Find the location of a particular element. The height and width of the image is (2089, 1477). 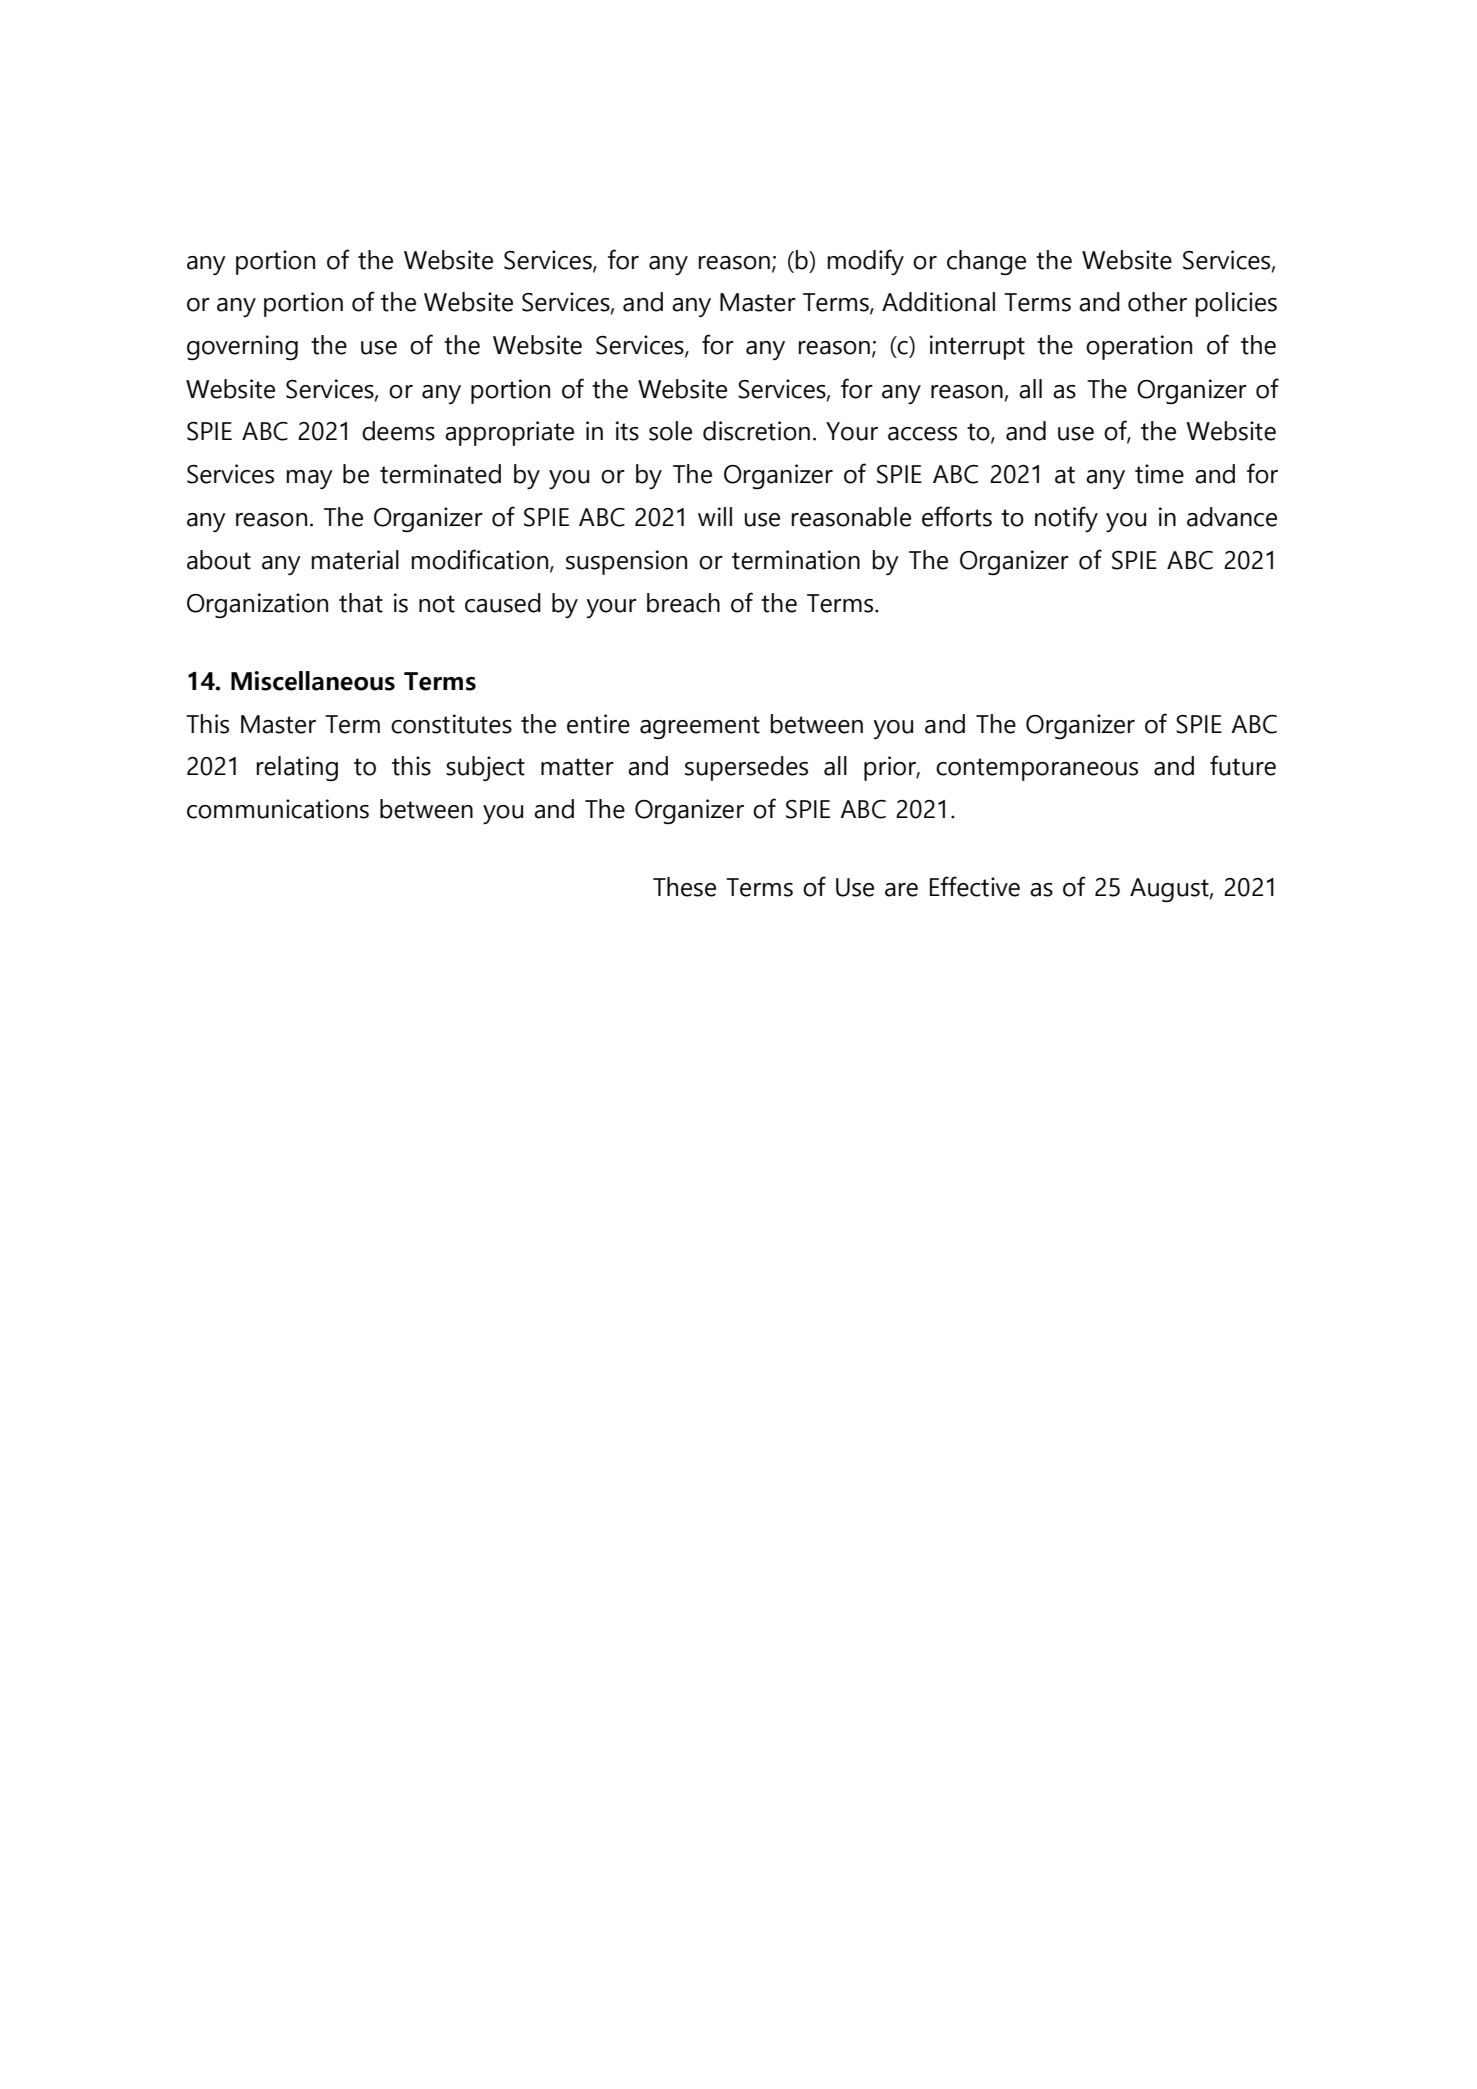

supersedes is located at coordinates (746, 768).
